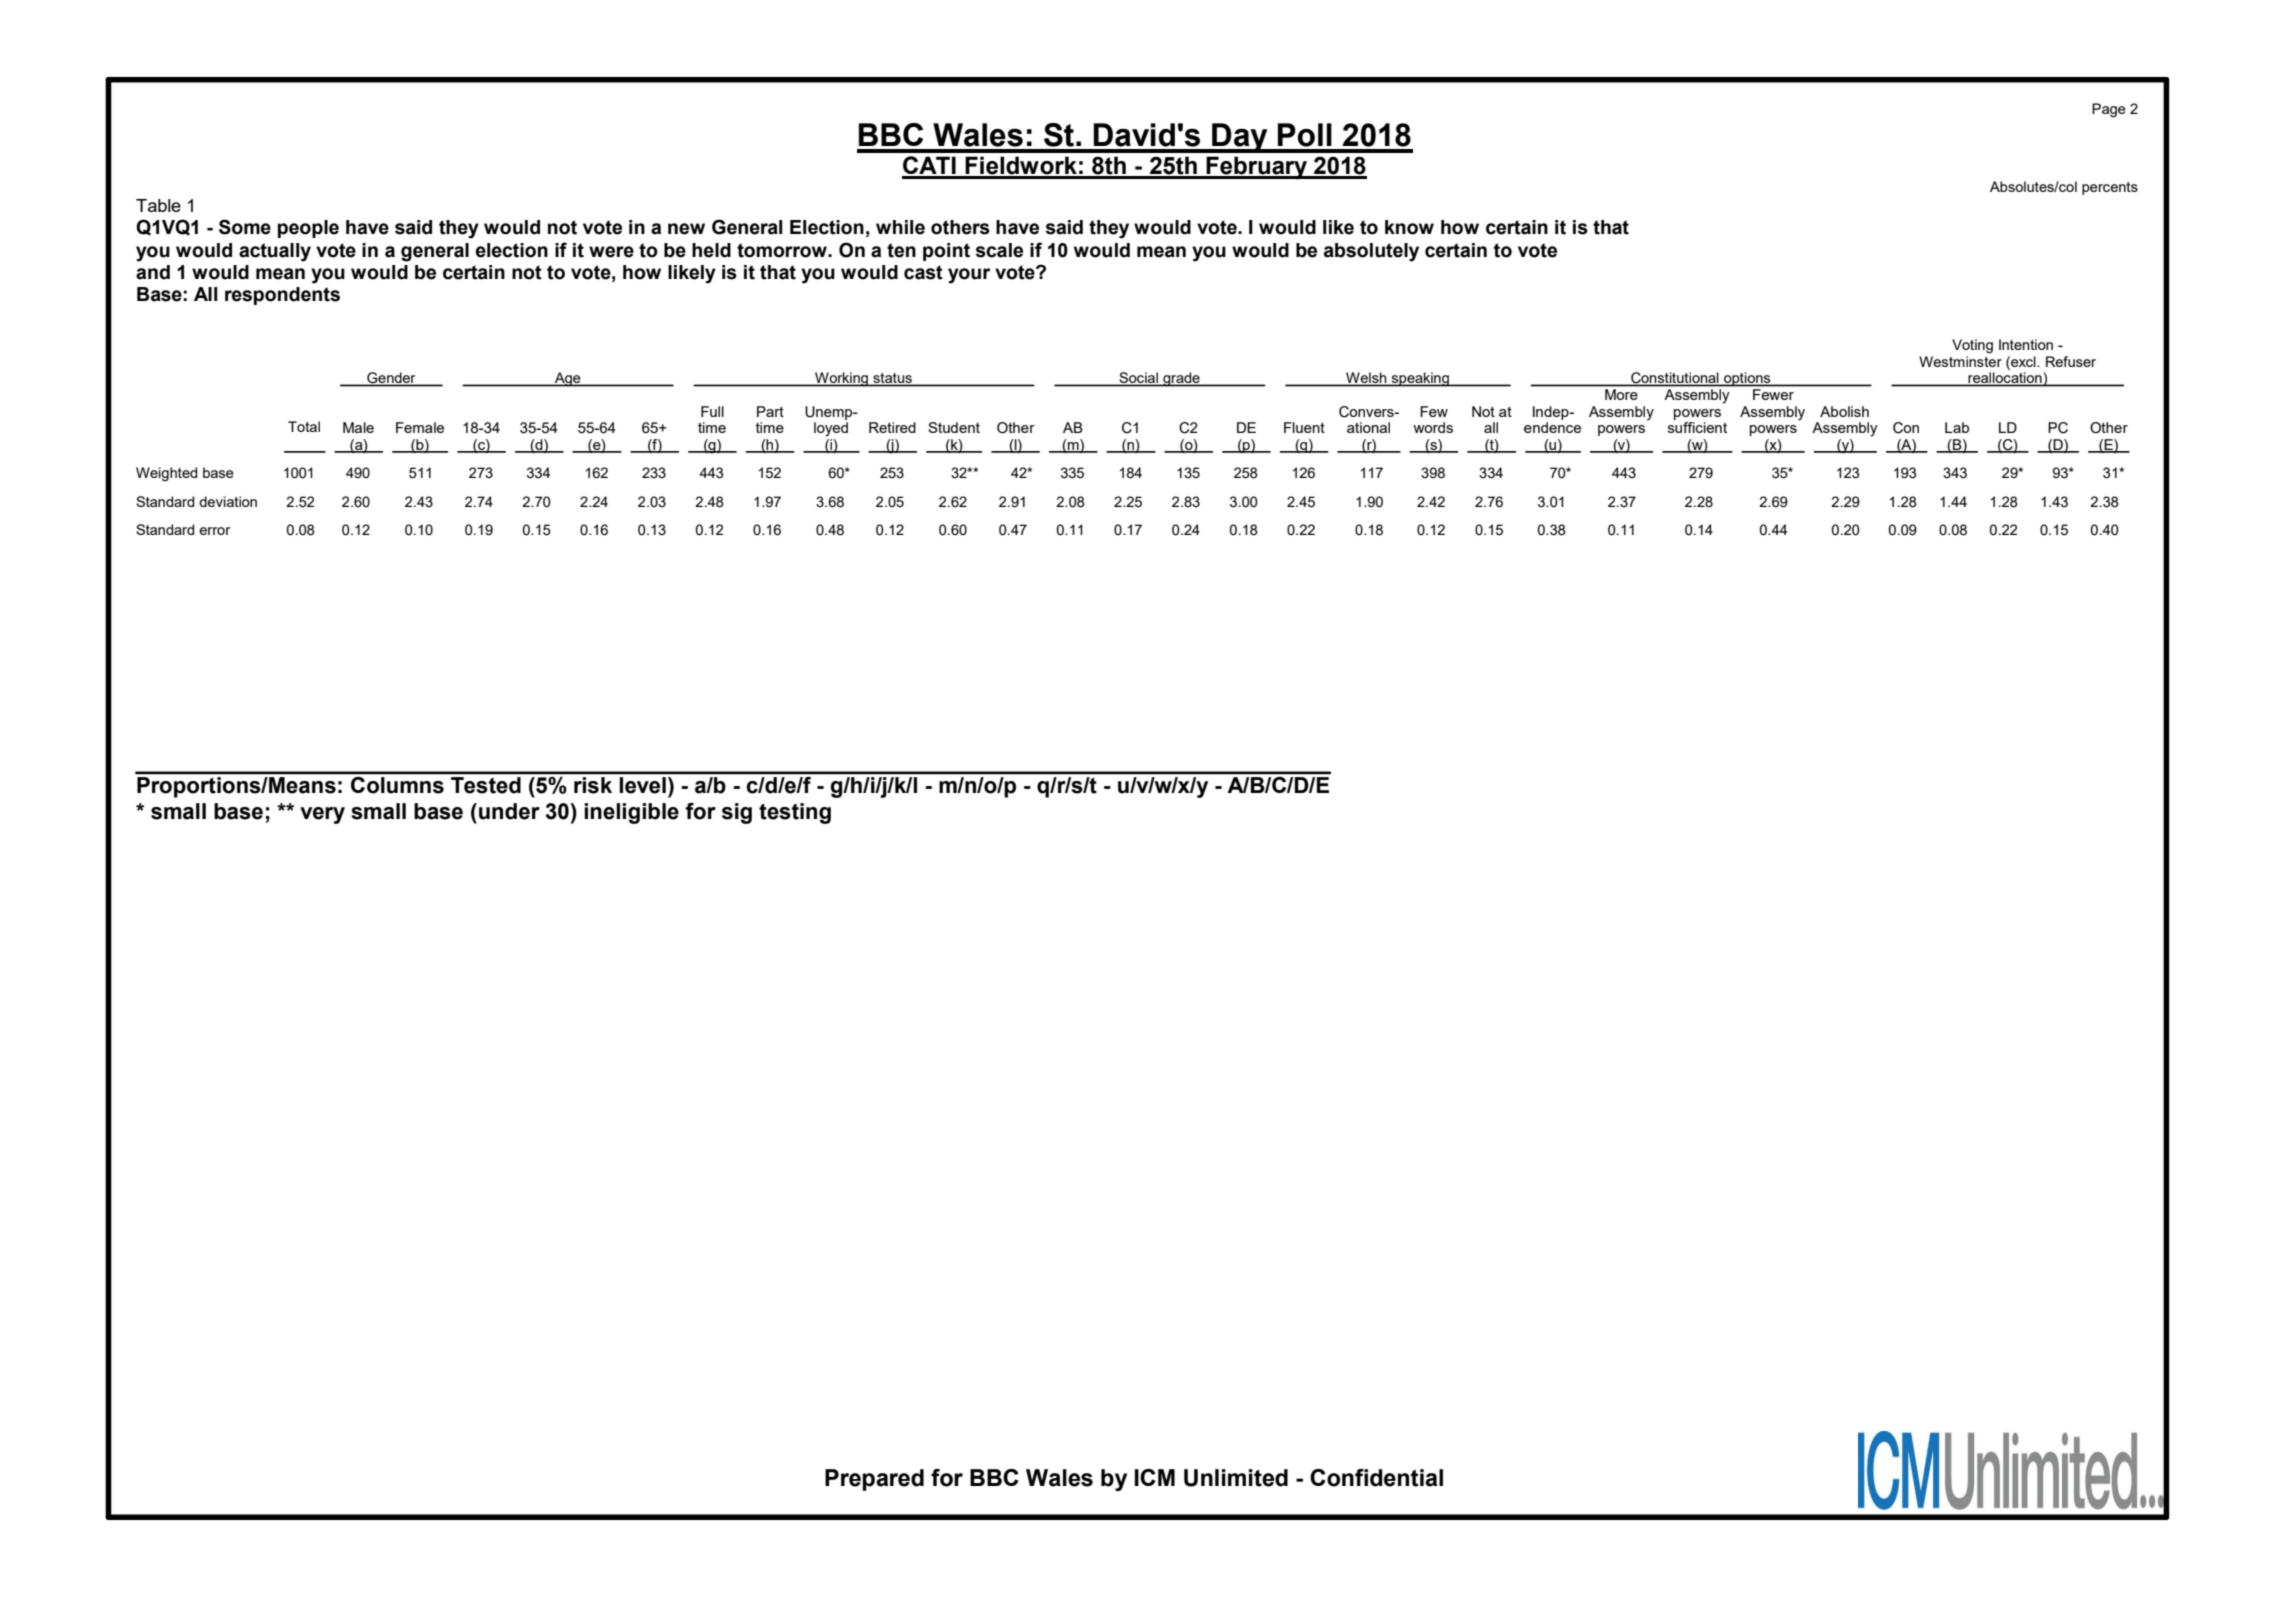  Describe the element at coordinates (795, 813) in the screenshot. I see `testing` at that location.
